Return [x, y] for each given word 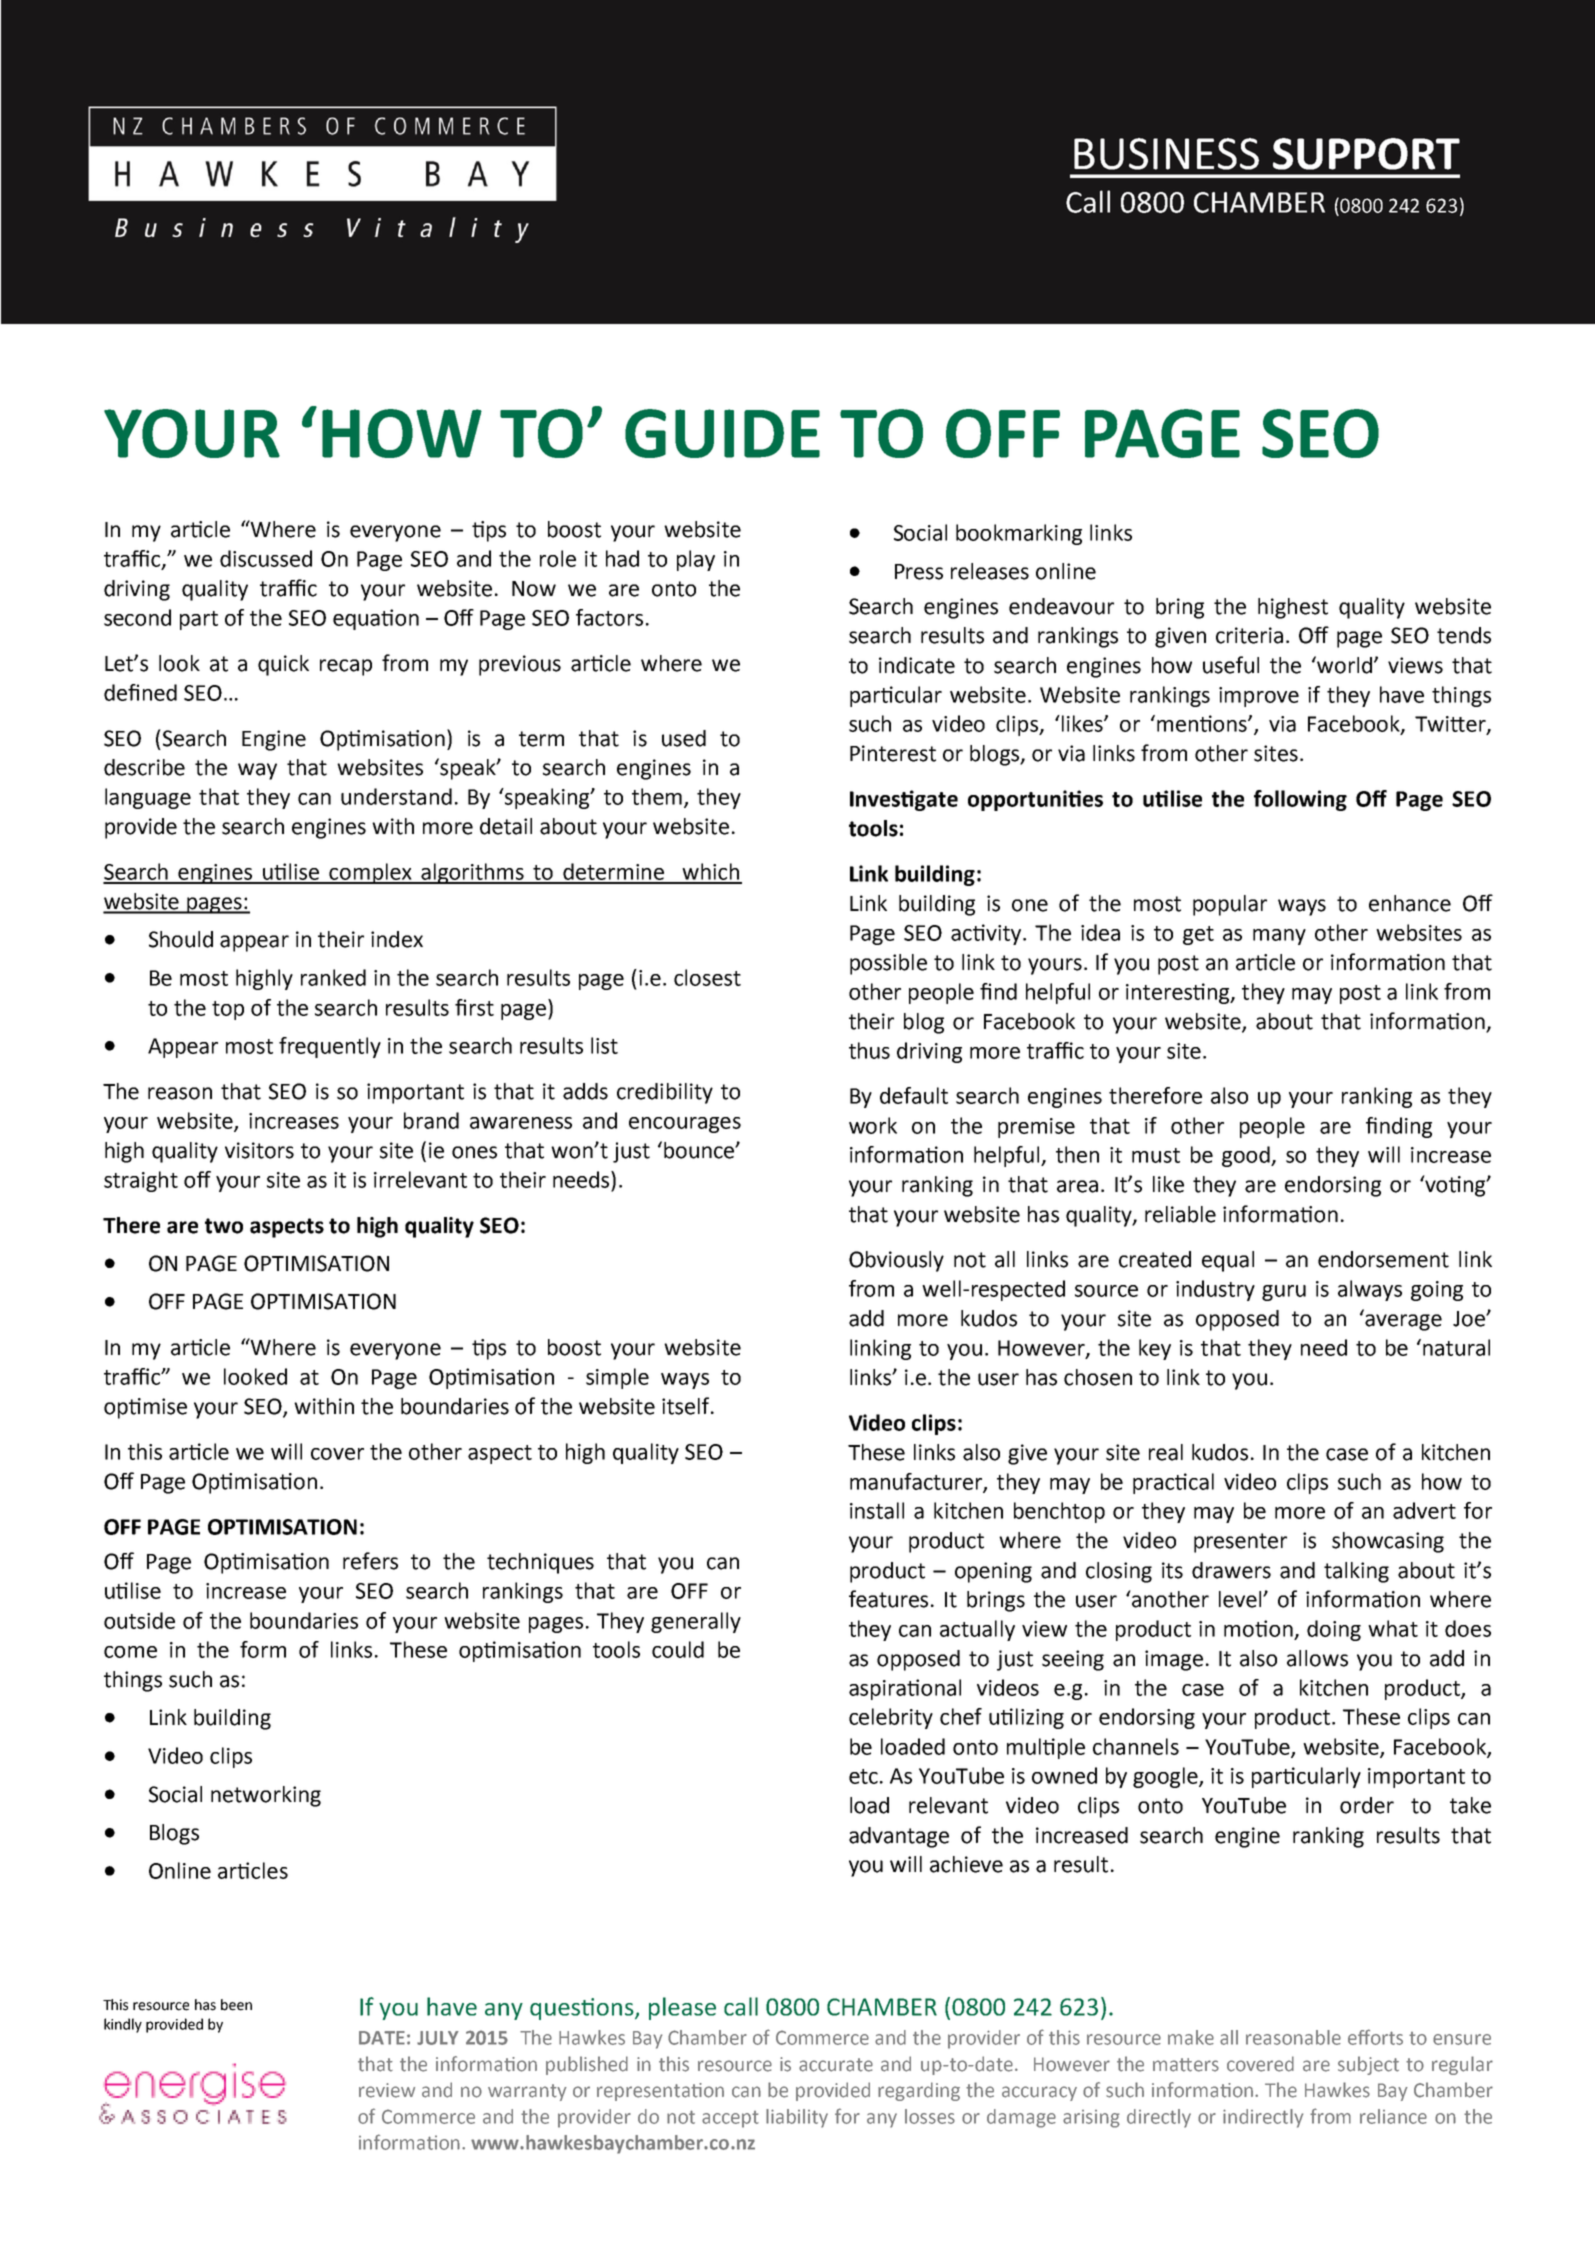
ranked [333, 977]
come [130, 1652]
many [1279, 937]
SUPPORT [1366, 154]
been [236, 2005]
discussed [266, 558]
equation [376, 619]
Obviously [896, 1261]
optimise [145, 1408]
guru [1284, 1293]
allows [1317, 1658]
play [696, 560]
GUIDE [722, 433]
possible [888, 964]
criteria [1249, 635]
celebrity [891, 1718]
